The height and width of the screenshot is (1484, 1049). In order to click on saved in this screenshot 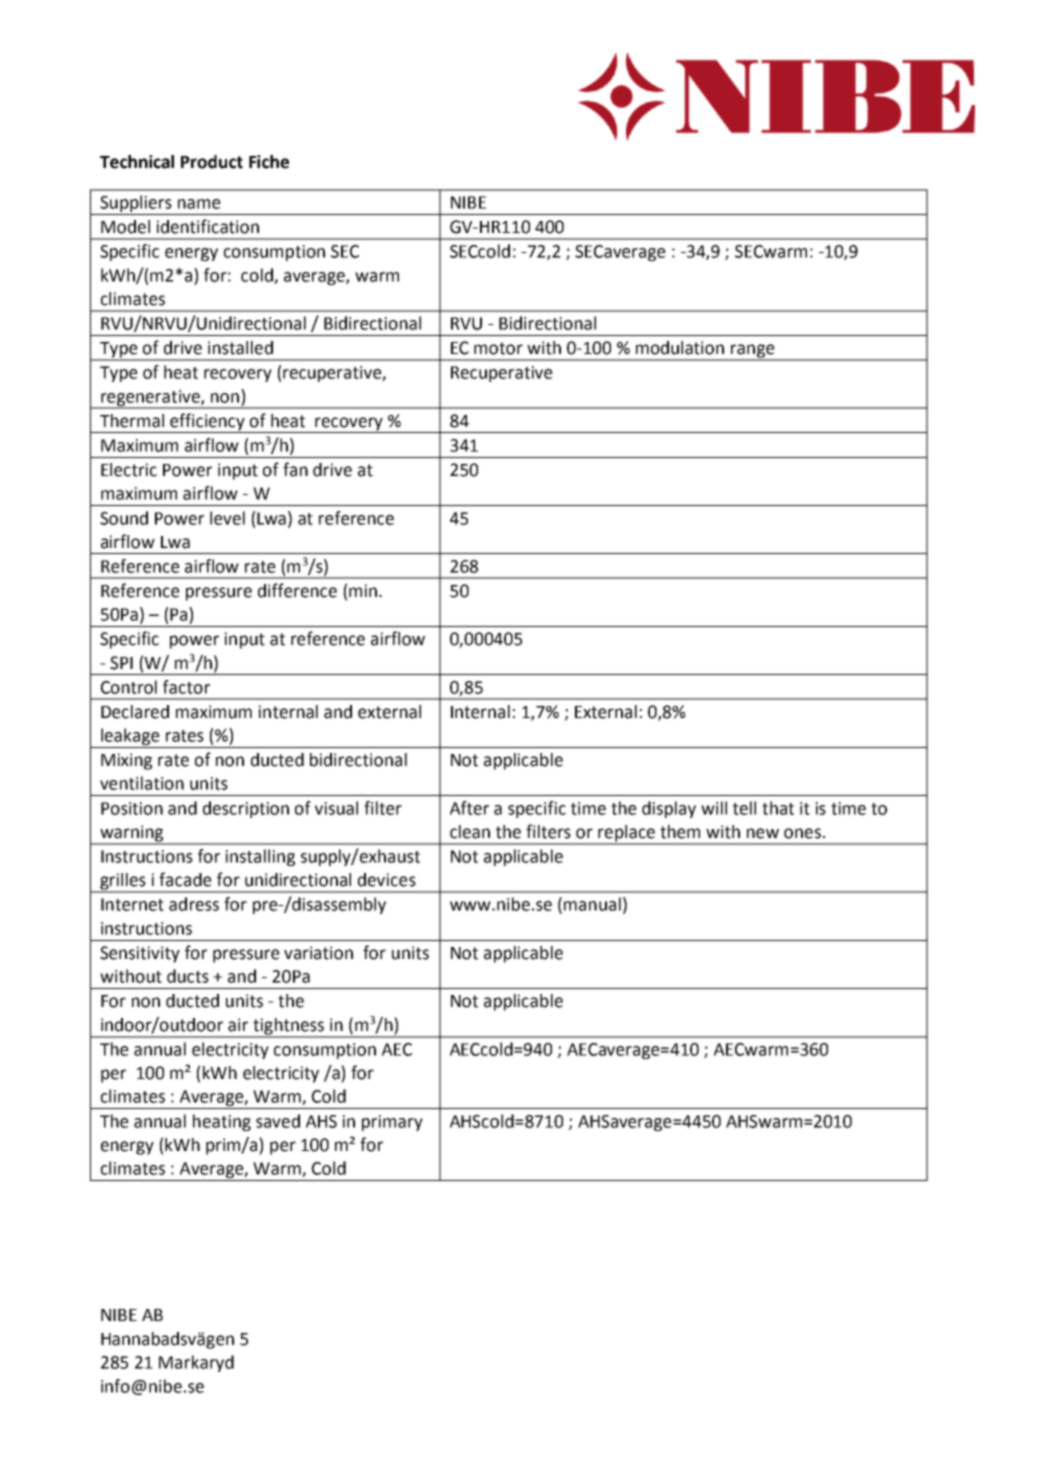, I will do `click(278, 1121)`.
